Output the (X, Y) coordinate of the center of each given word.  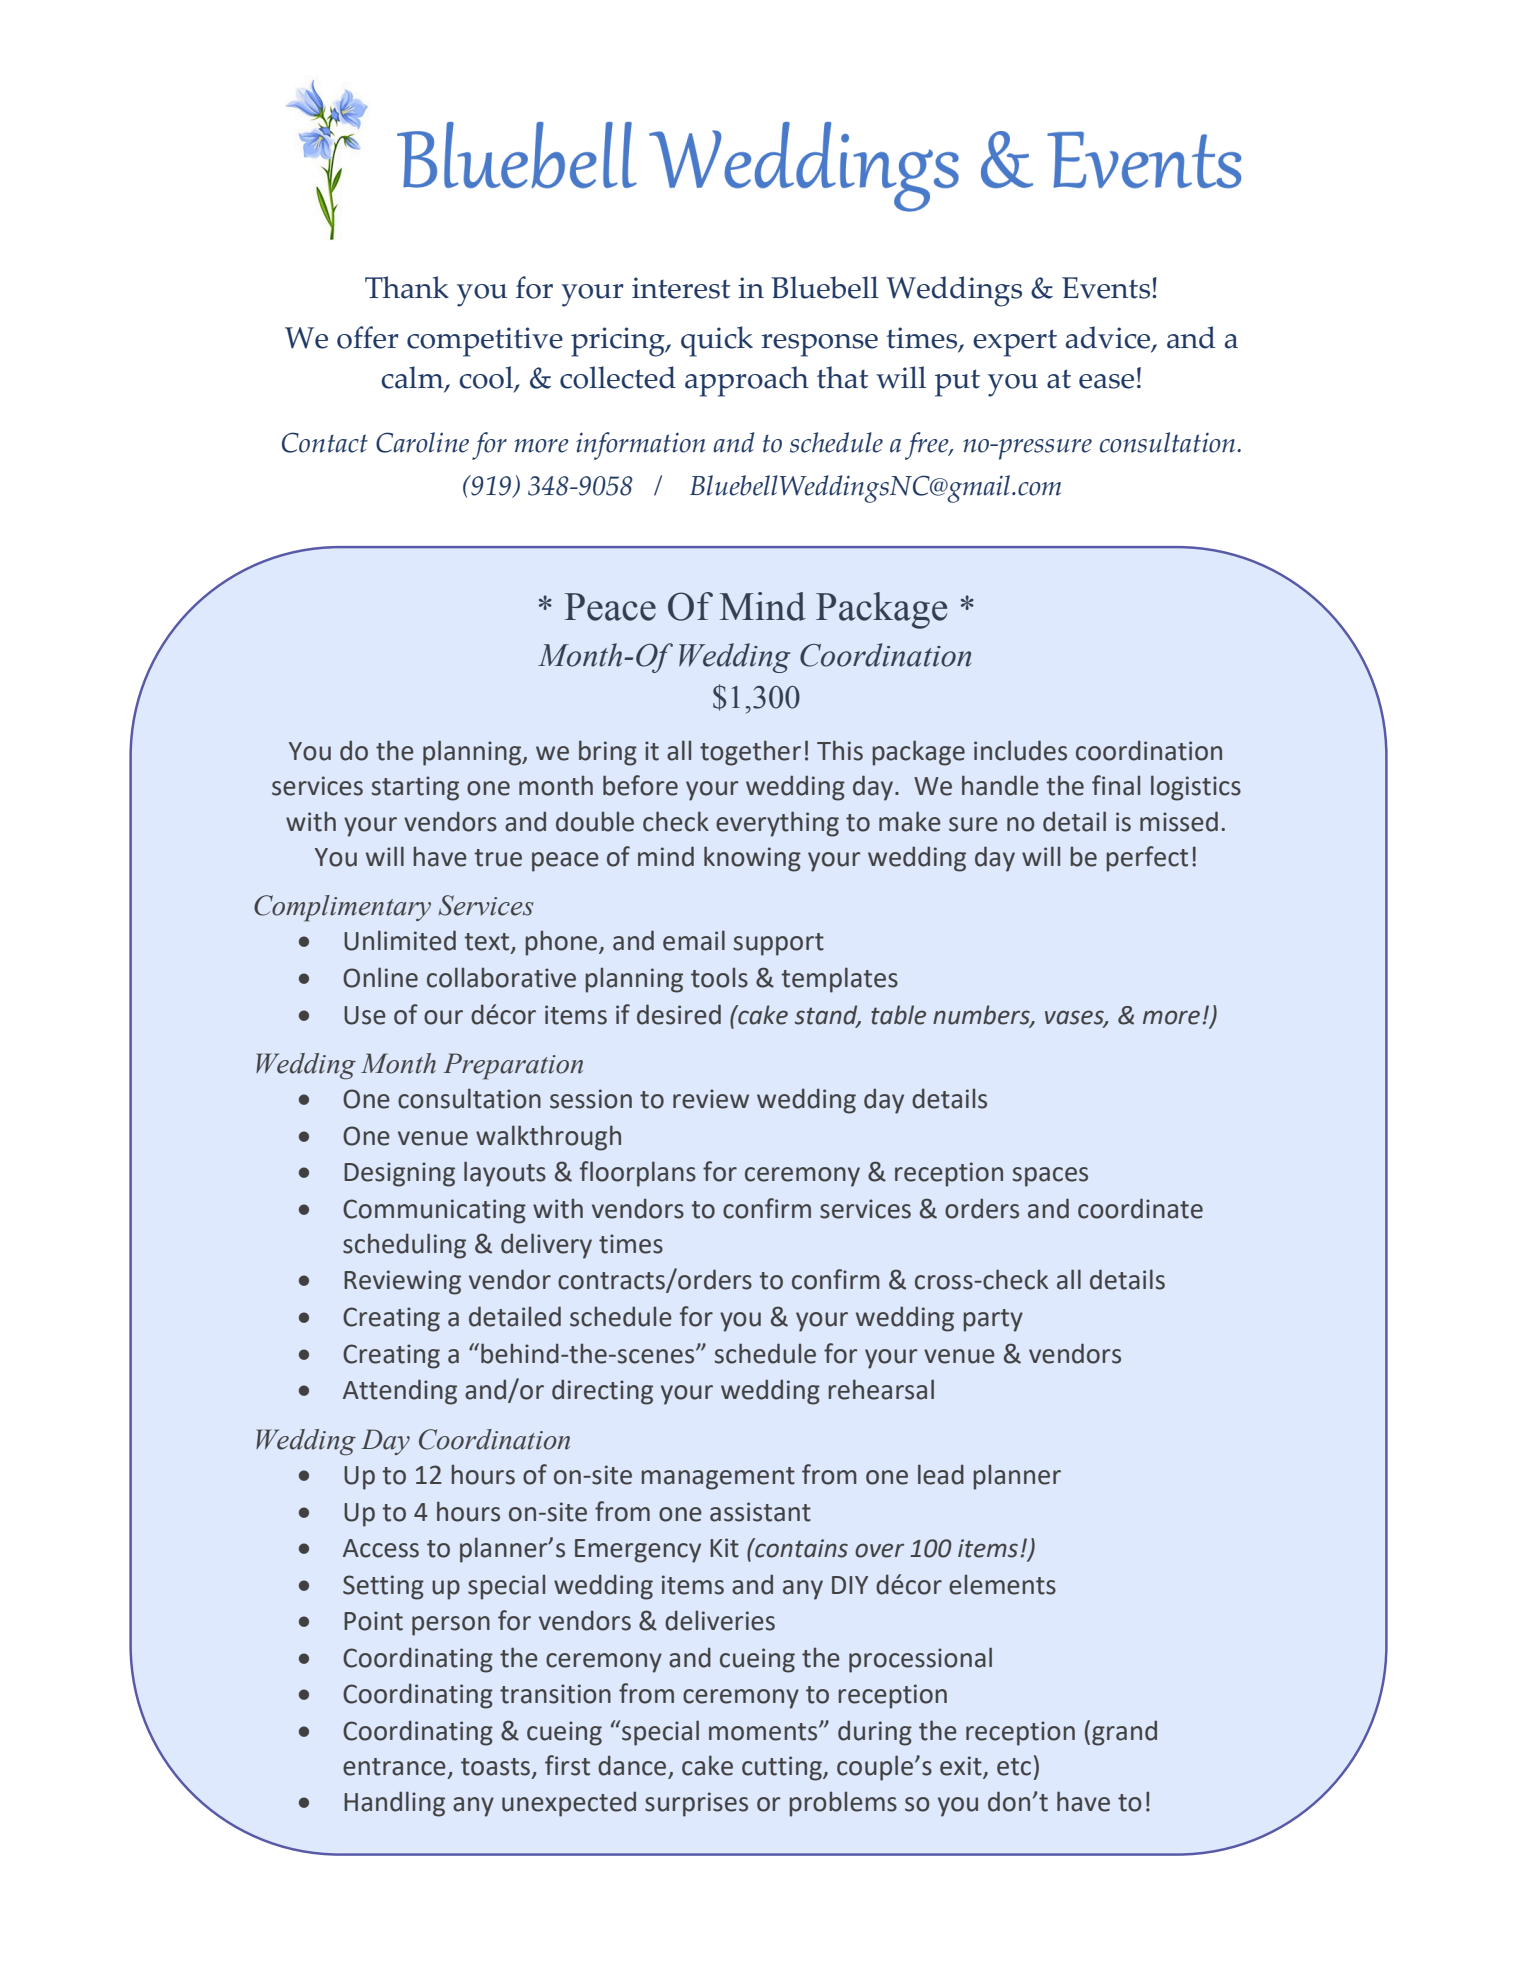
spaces (1050, 1177)
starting (415, 788)
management (718, 1478)
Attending (400, 1392)
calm (413, 379)
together (750, 753)
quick (717, 341)
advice (1109, 338)
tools (719, 977)
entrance (394, 1767)
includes (1020, 750)
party (993, 1320)
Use (365, 1015)
